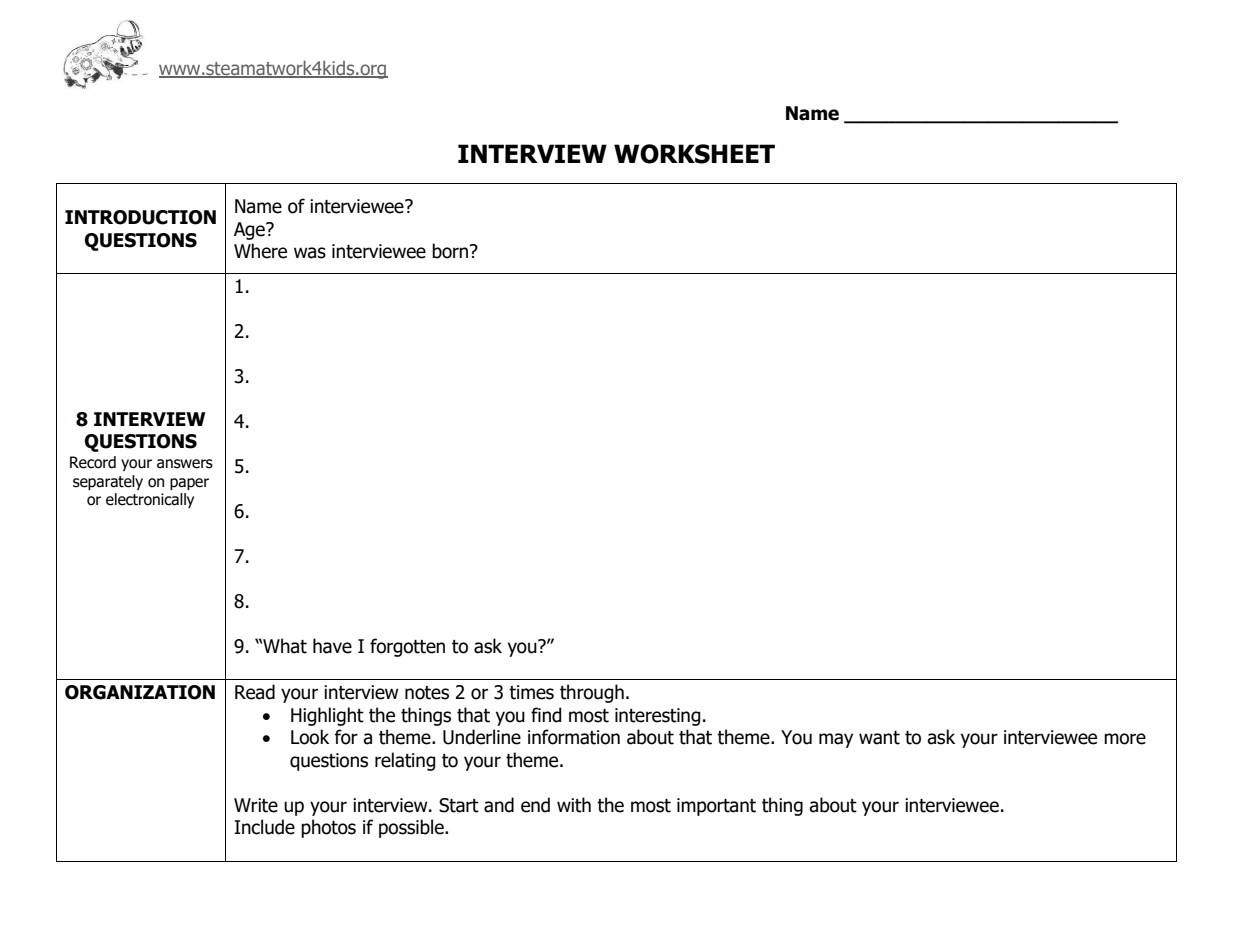 This page has height=952, width=1233. What do you see at coordinates (189, 484) in the page?
I see `paper` at bounding box center [189, 484].
